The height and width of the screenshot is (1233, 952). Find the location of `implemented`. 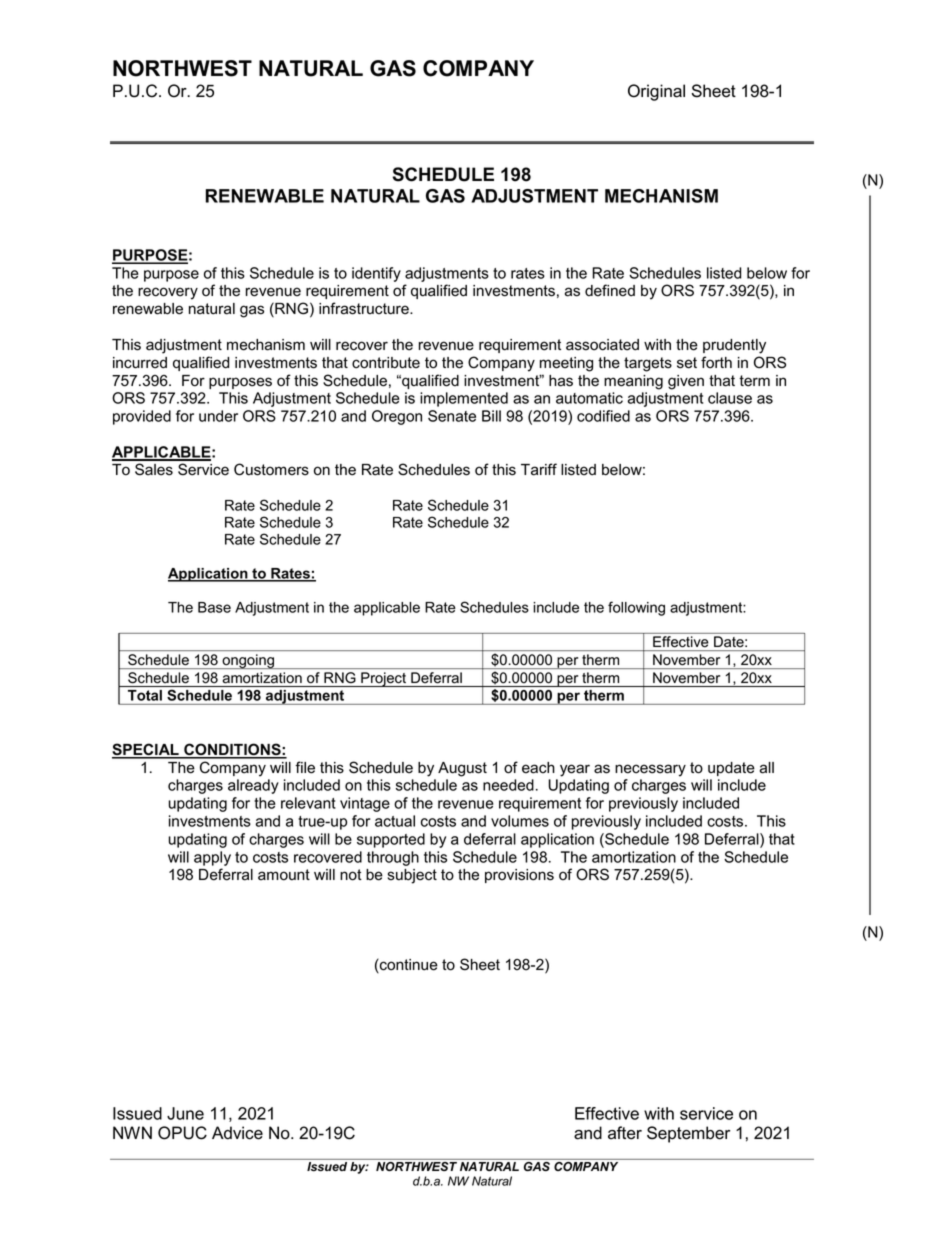

implemented is located at coordinates (464, 399).
